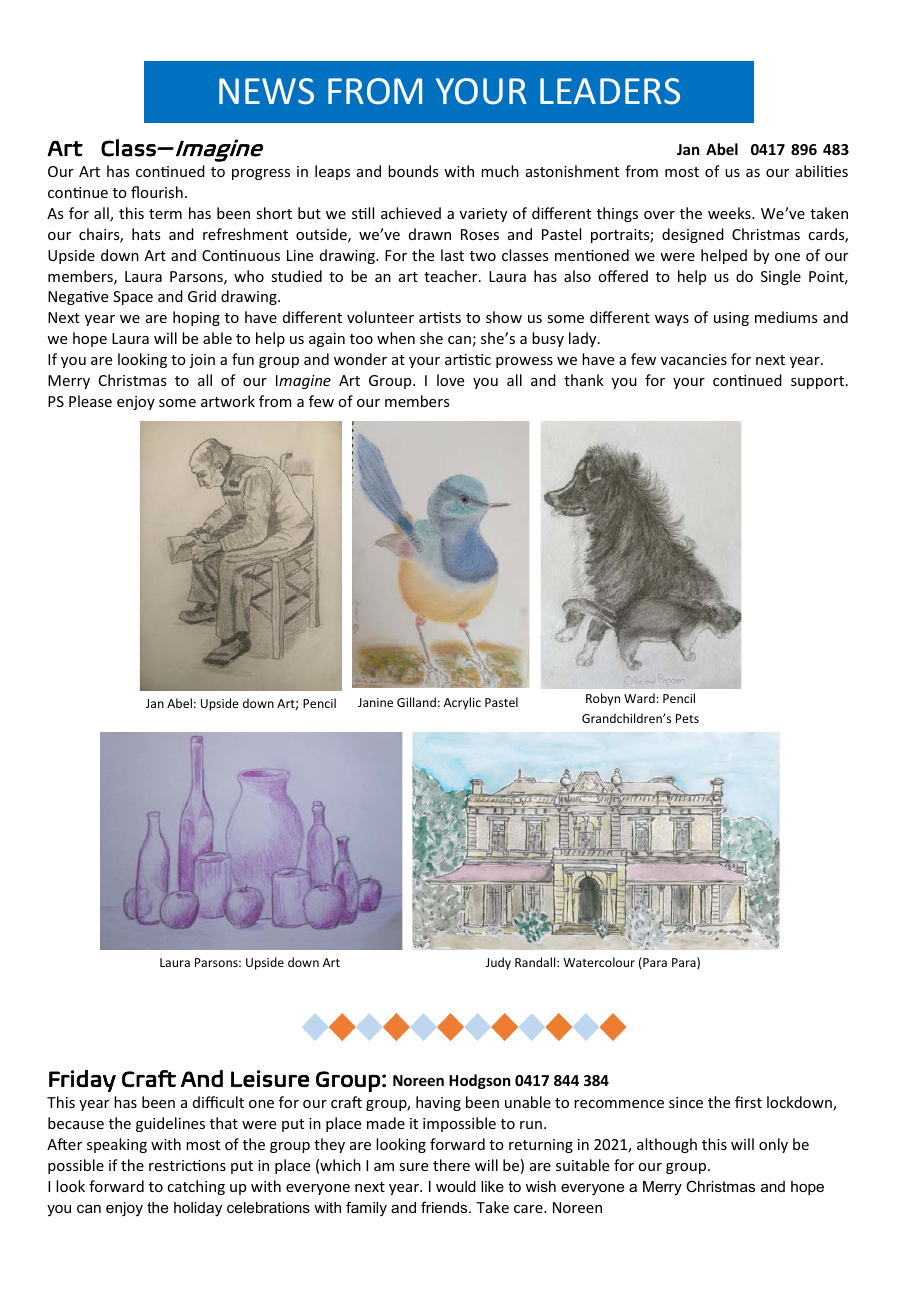 The height and width of the document is (1308, 924). What do you see at coordinates (375, 702) in the document?
I see `Janine` at bounding box center [375, 702].
